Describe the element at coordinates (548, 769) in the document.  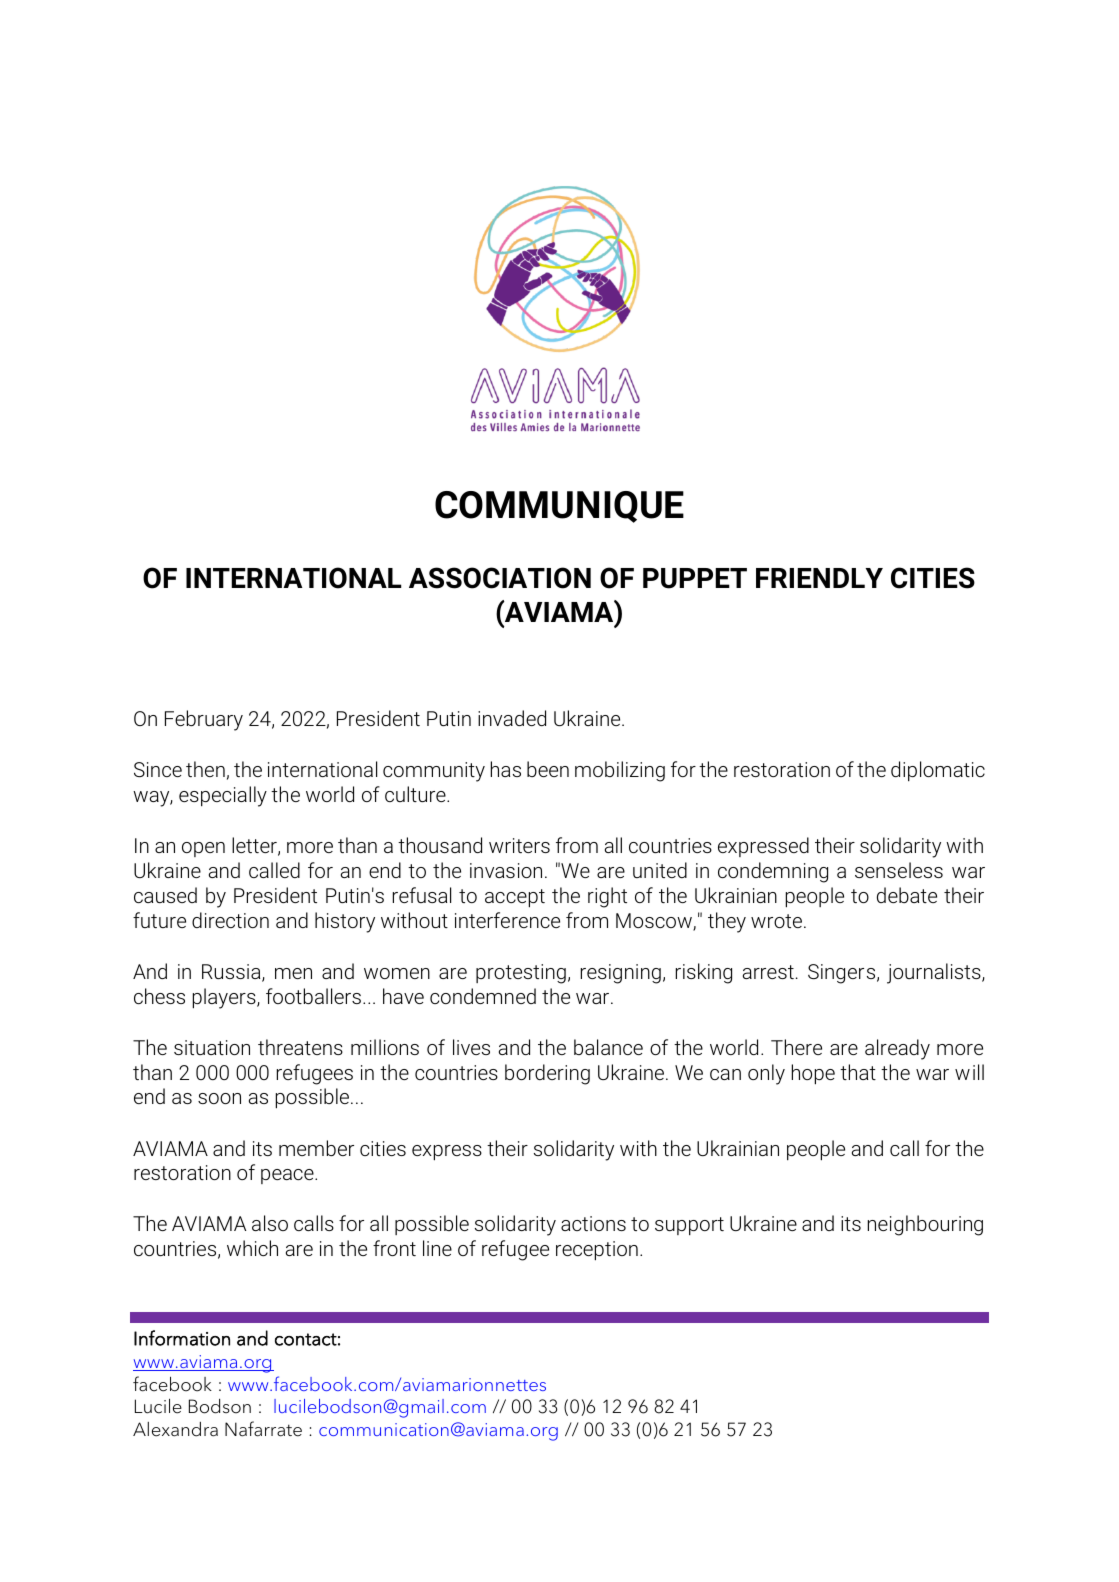
I see `been` at that location.
